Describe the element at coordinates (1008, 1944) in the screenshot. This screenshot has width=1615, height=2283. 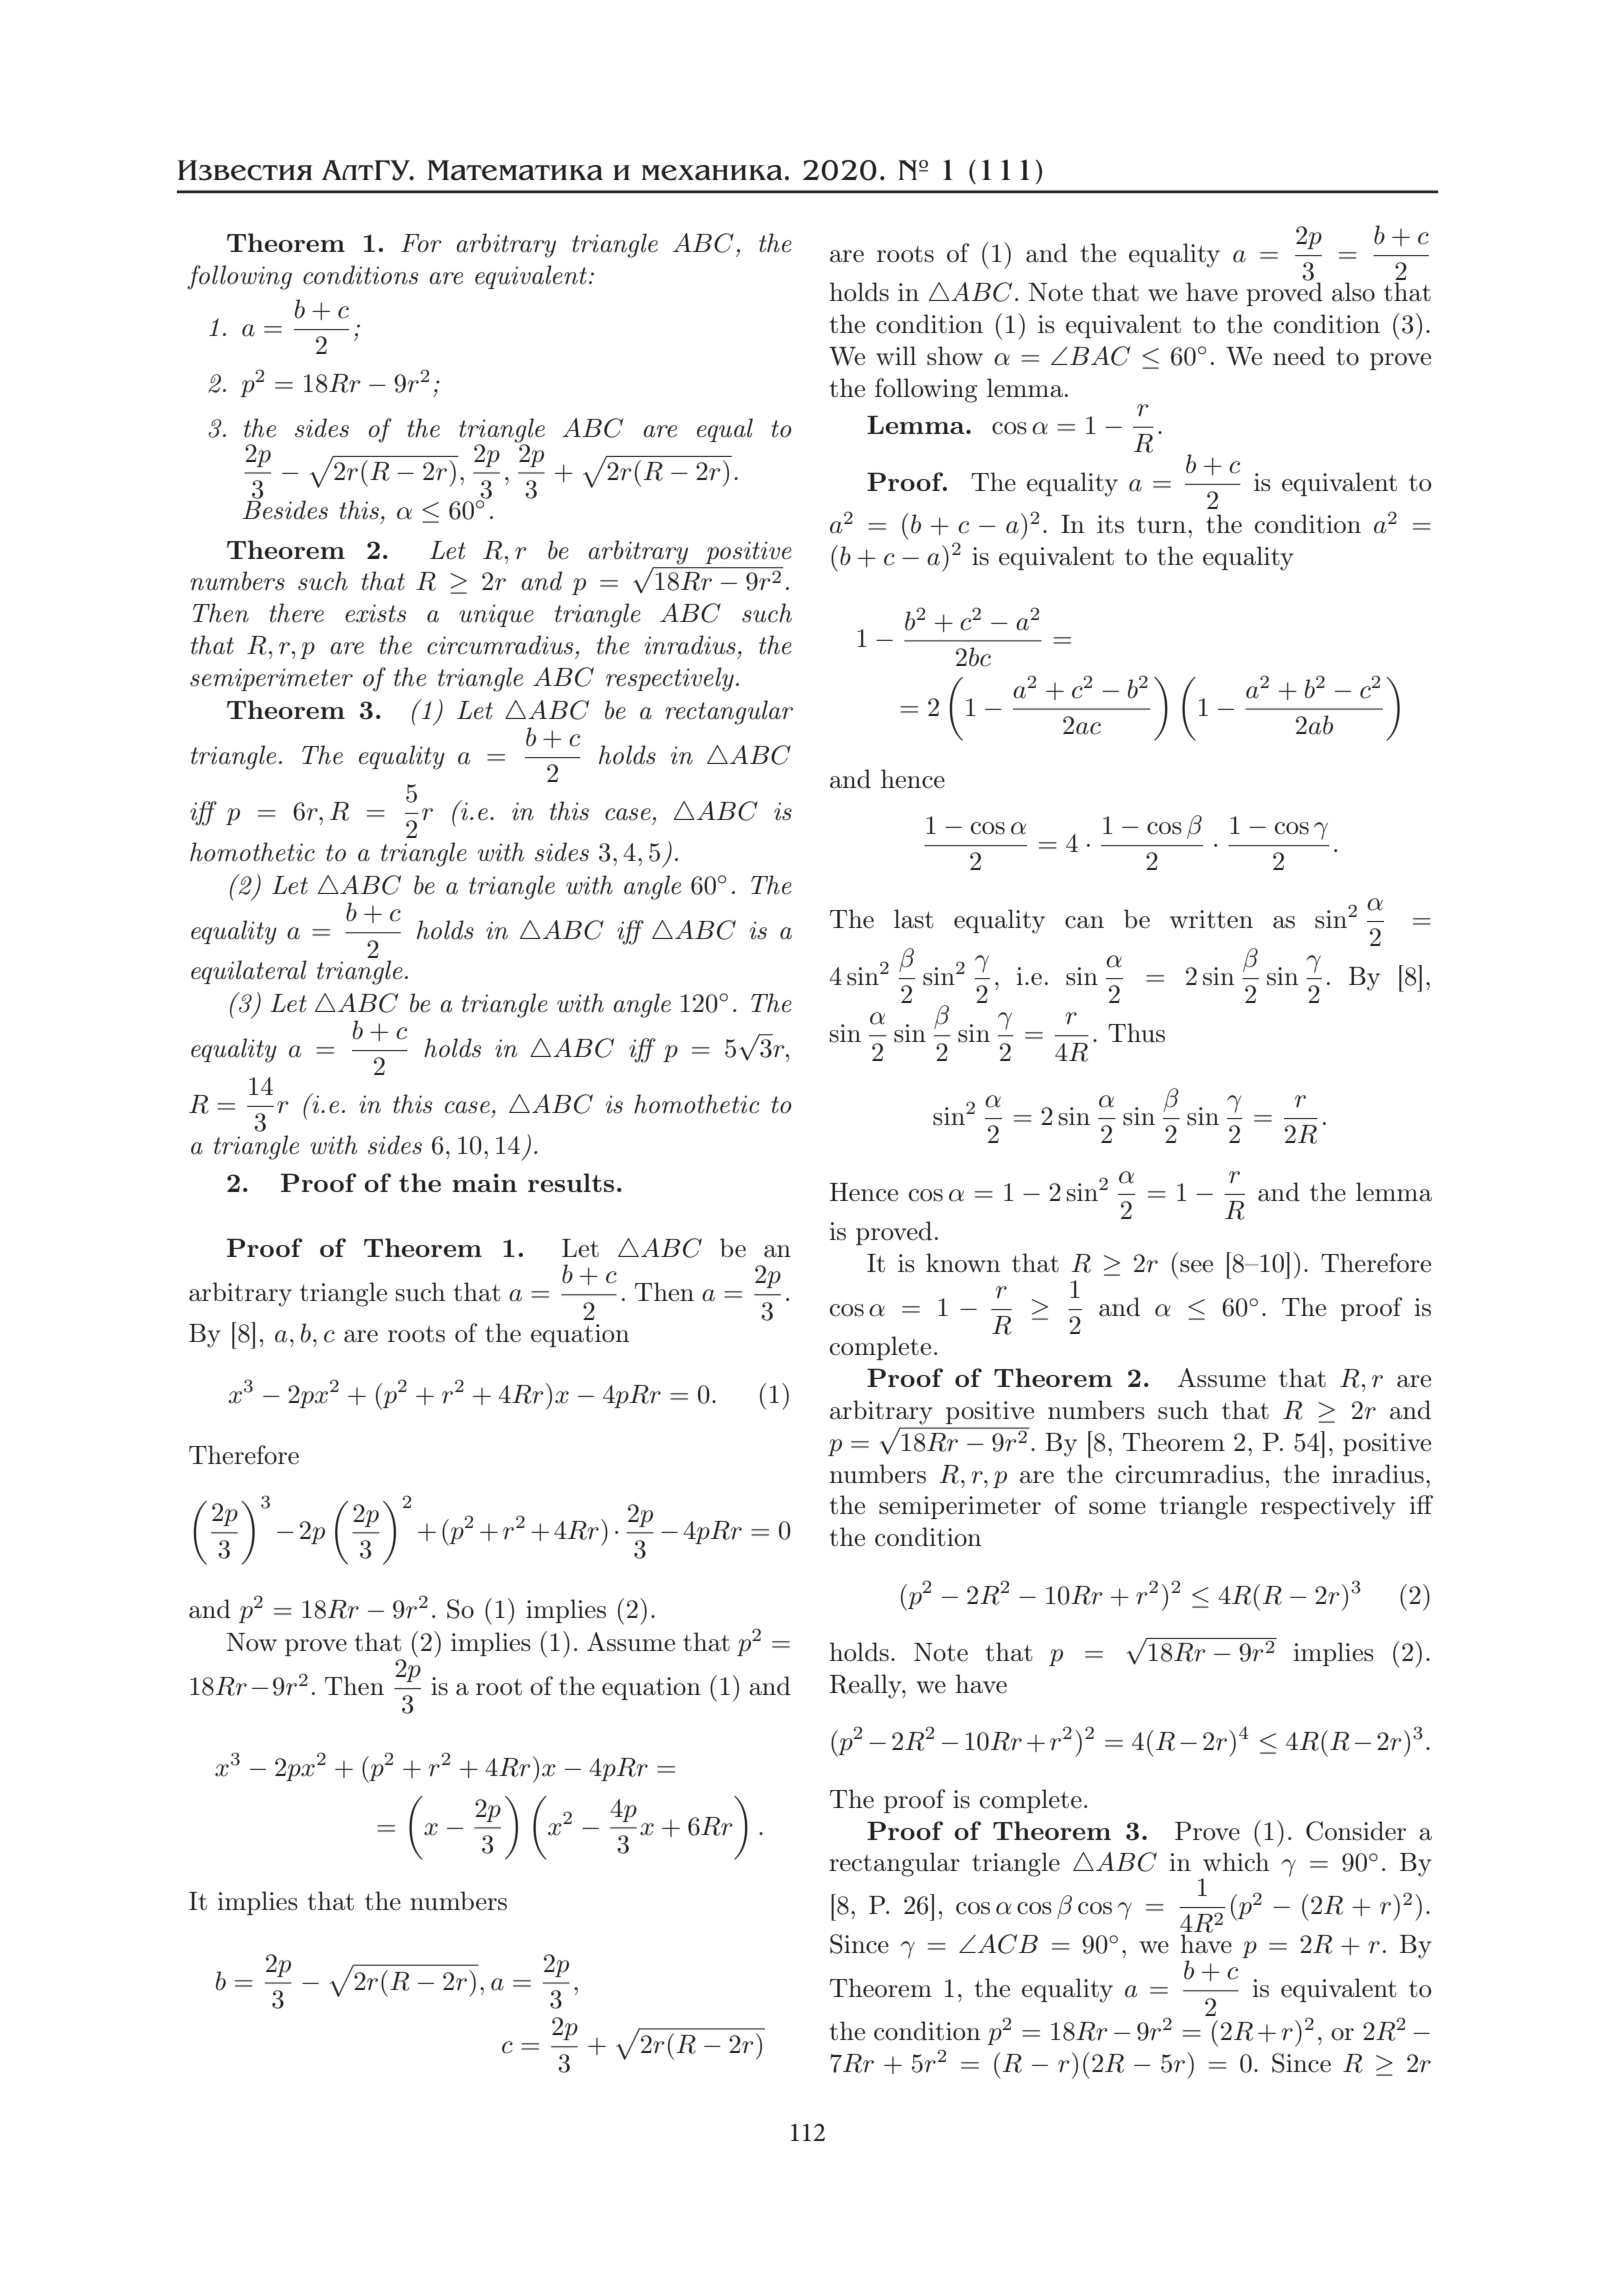
I see `ACB` at that location.
